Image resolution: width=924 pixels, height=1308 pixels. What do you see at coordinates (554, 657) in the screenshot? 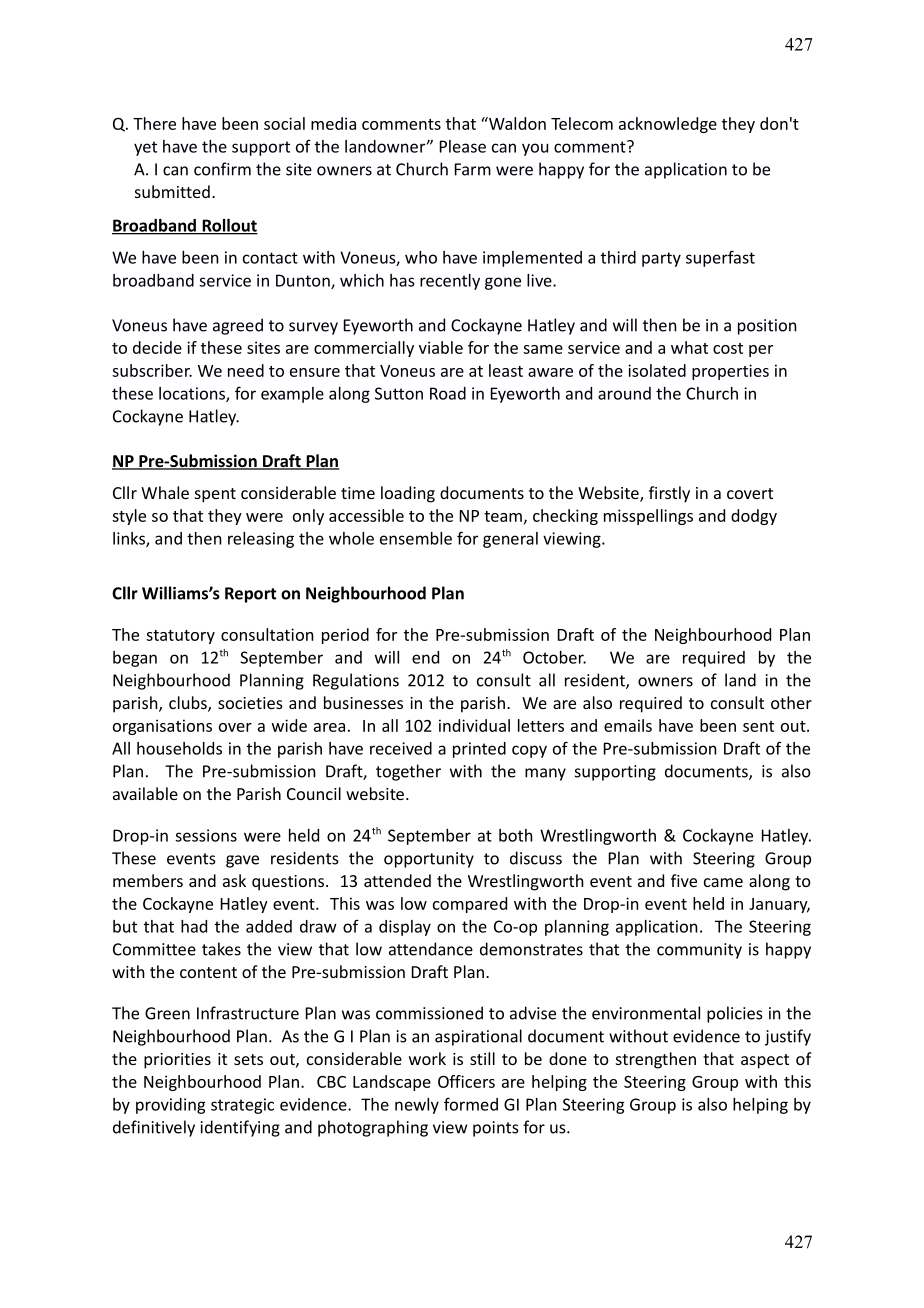
I see `October` at bounding box center [554, 657].
